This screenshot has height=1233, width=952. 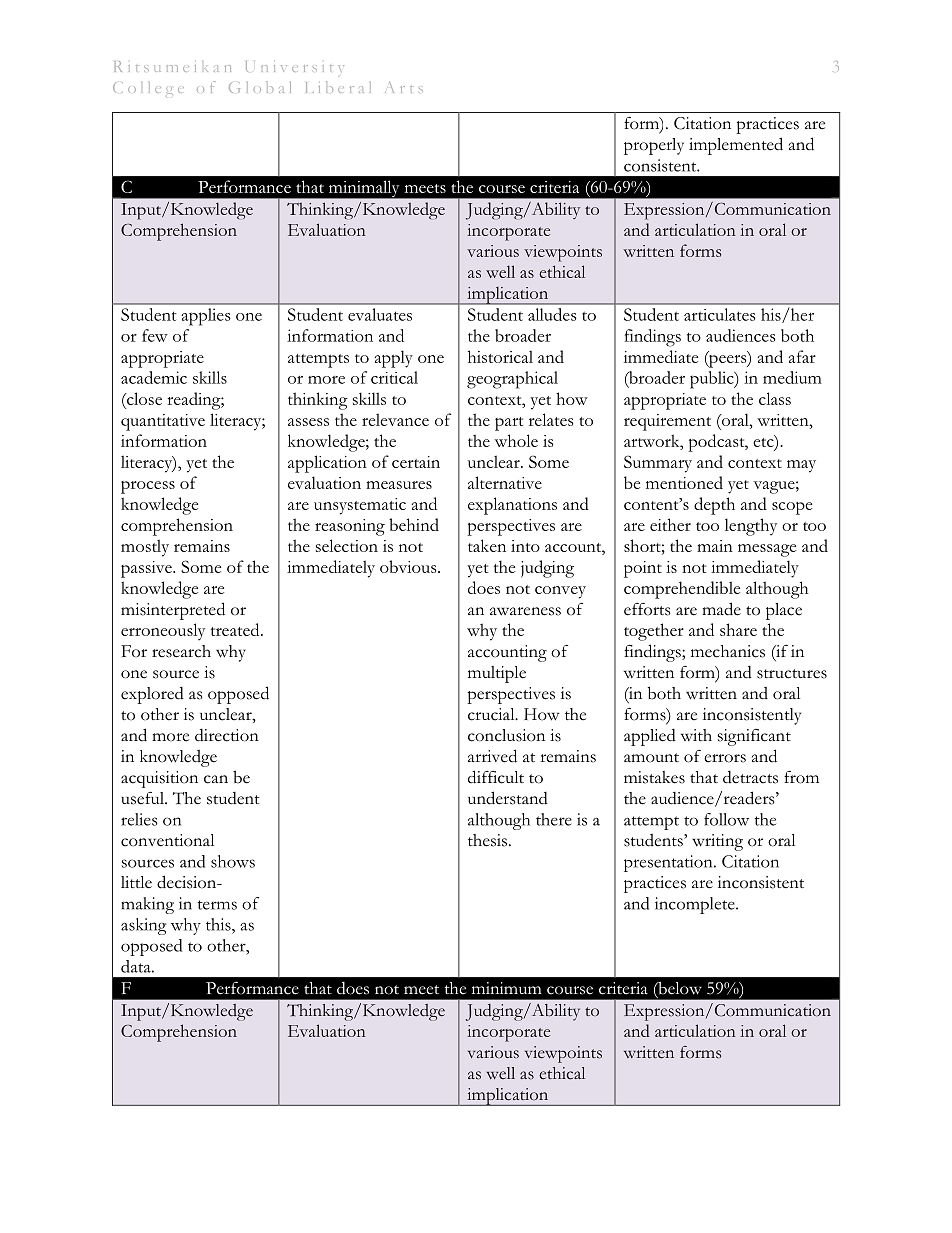 What do you see at coordinates (219, 924) in the screenshot?
I see `this` at bounding box center [219, 924].
